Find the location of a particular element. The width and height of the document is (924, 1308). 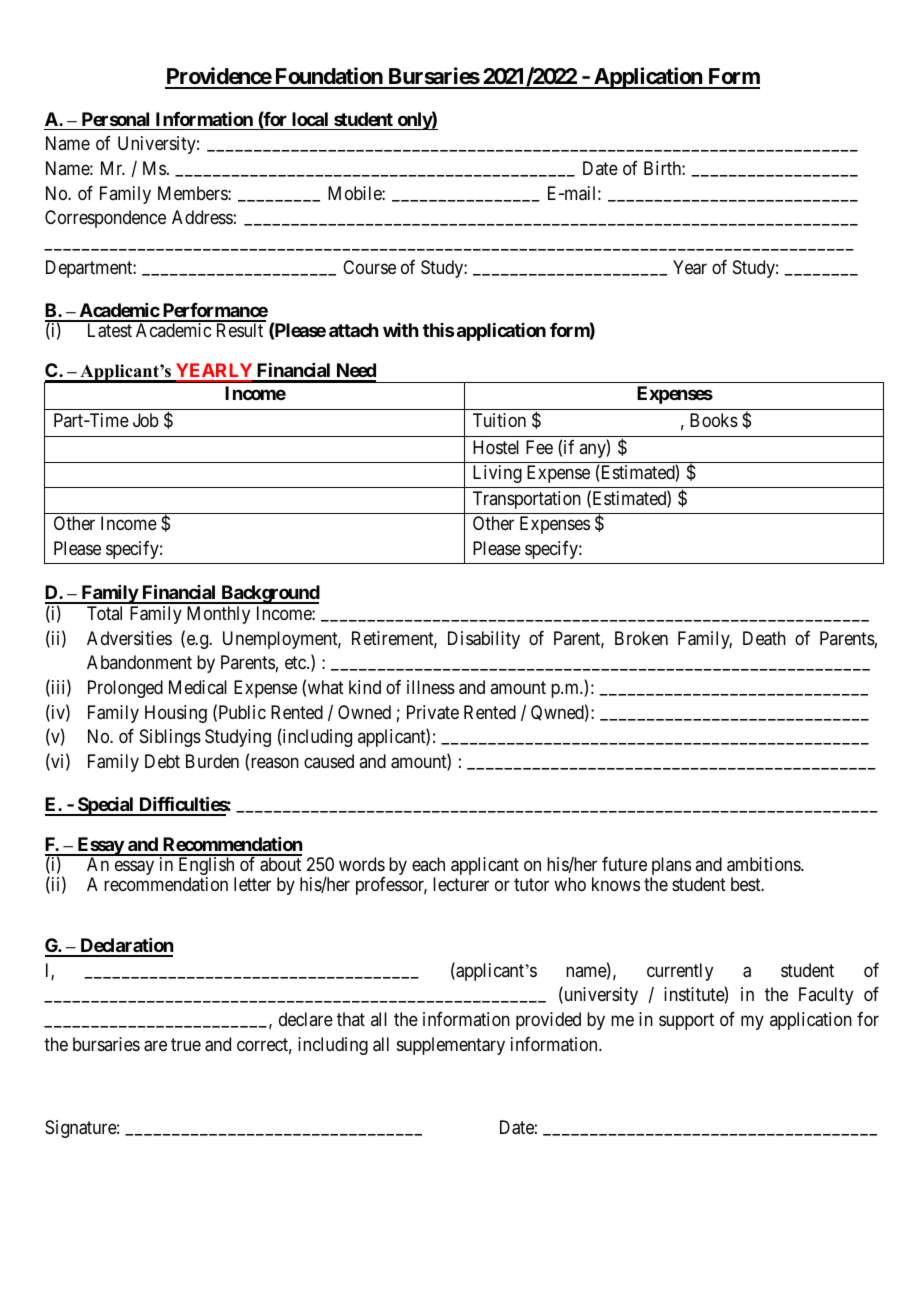

Job is located at coordinates (146, 420).
